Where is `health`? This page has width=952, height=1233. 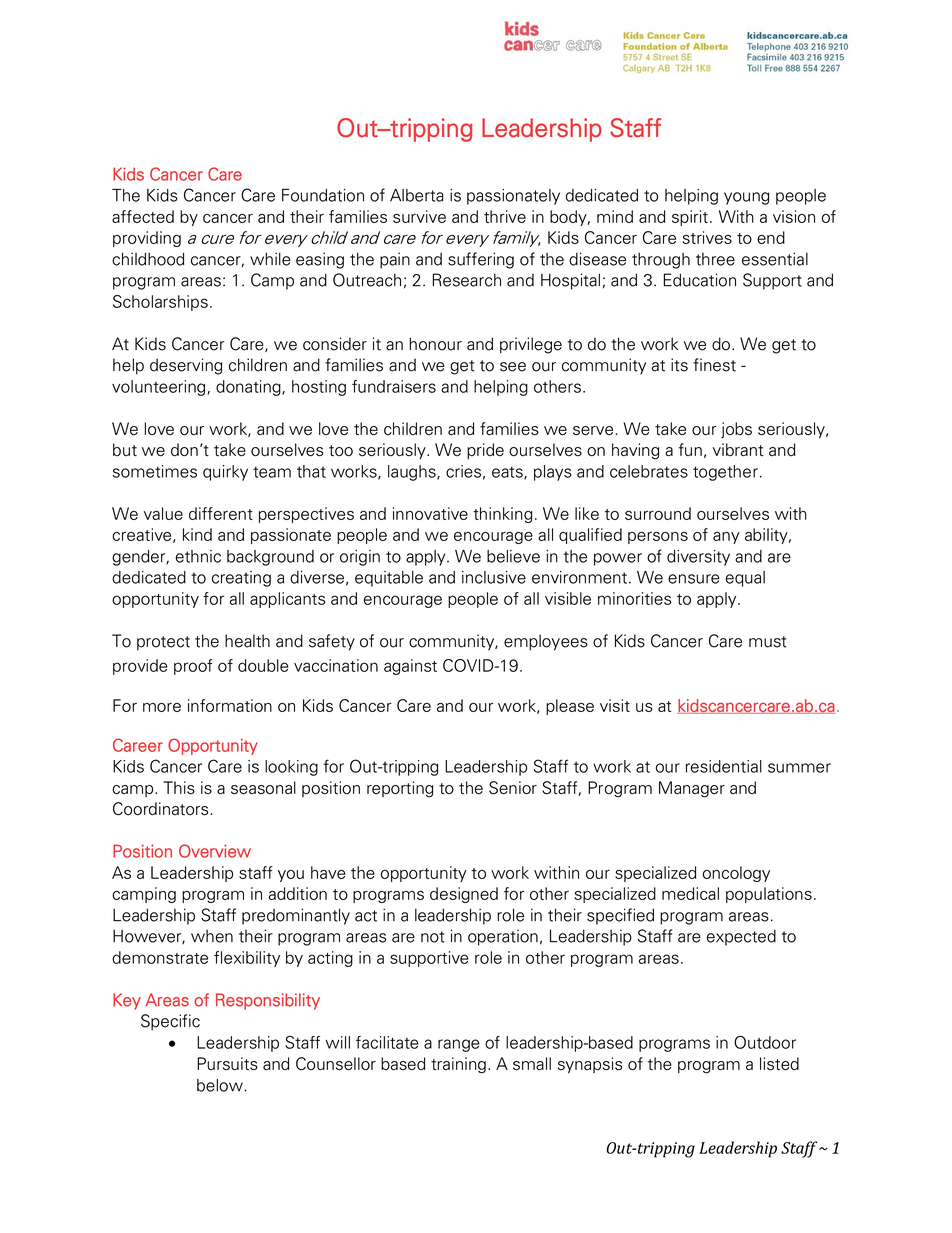 health is located at coordinates (247, 641).
